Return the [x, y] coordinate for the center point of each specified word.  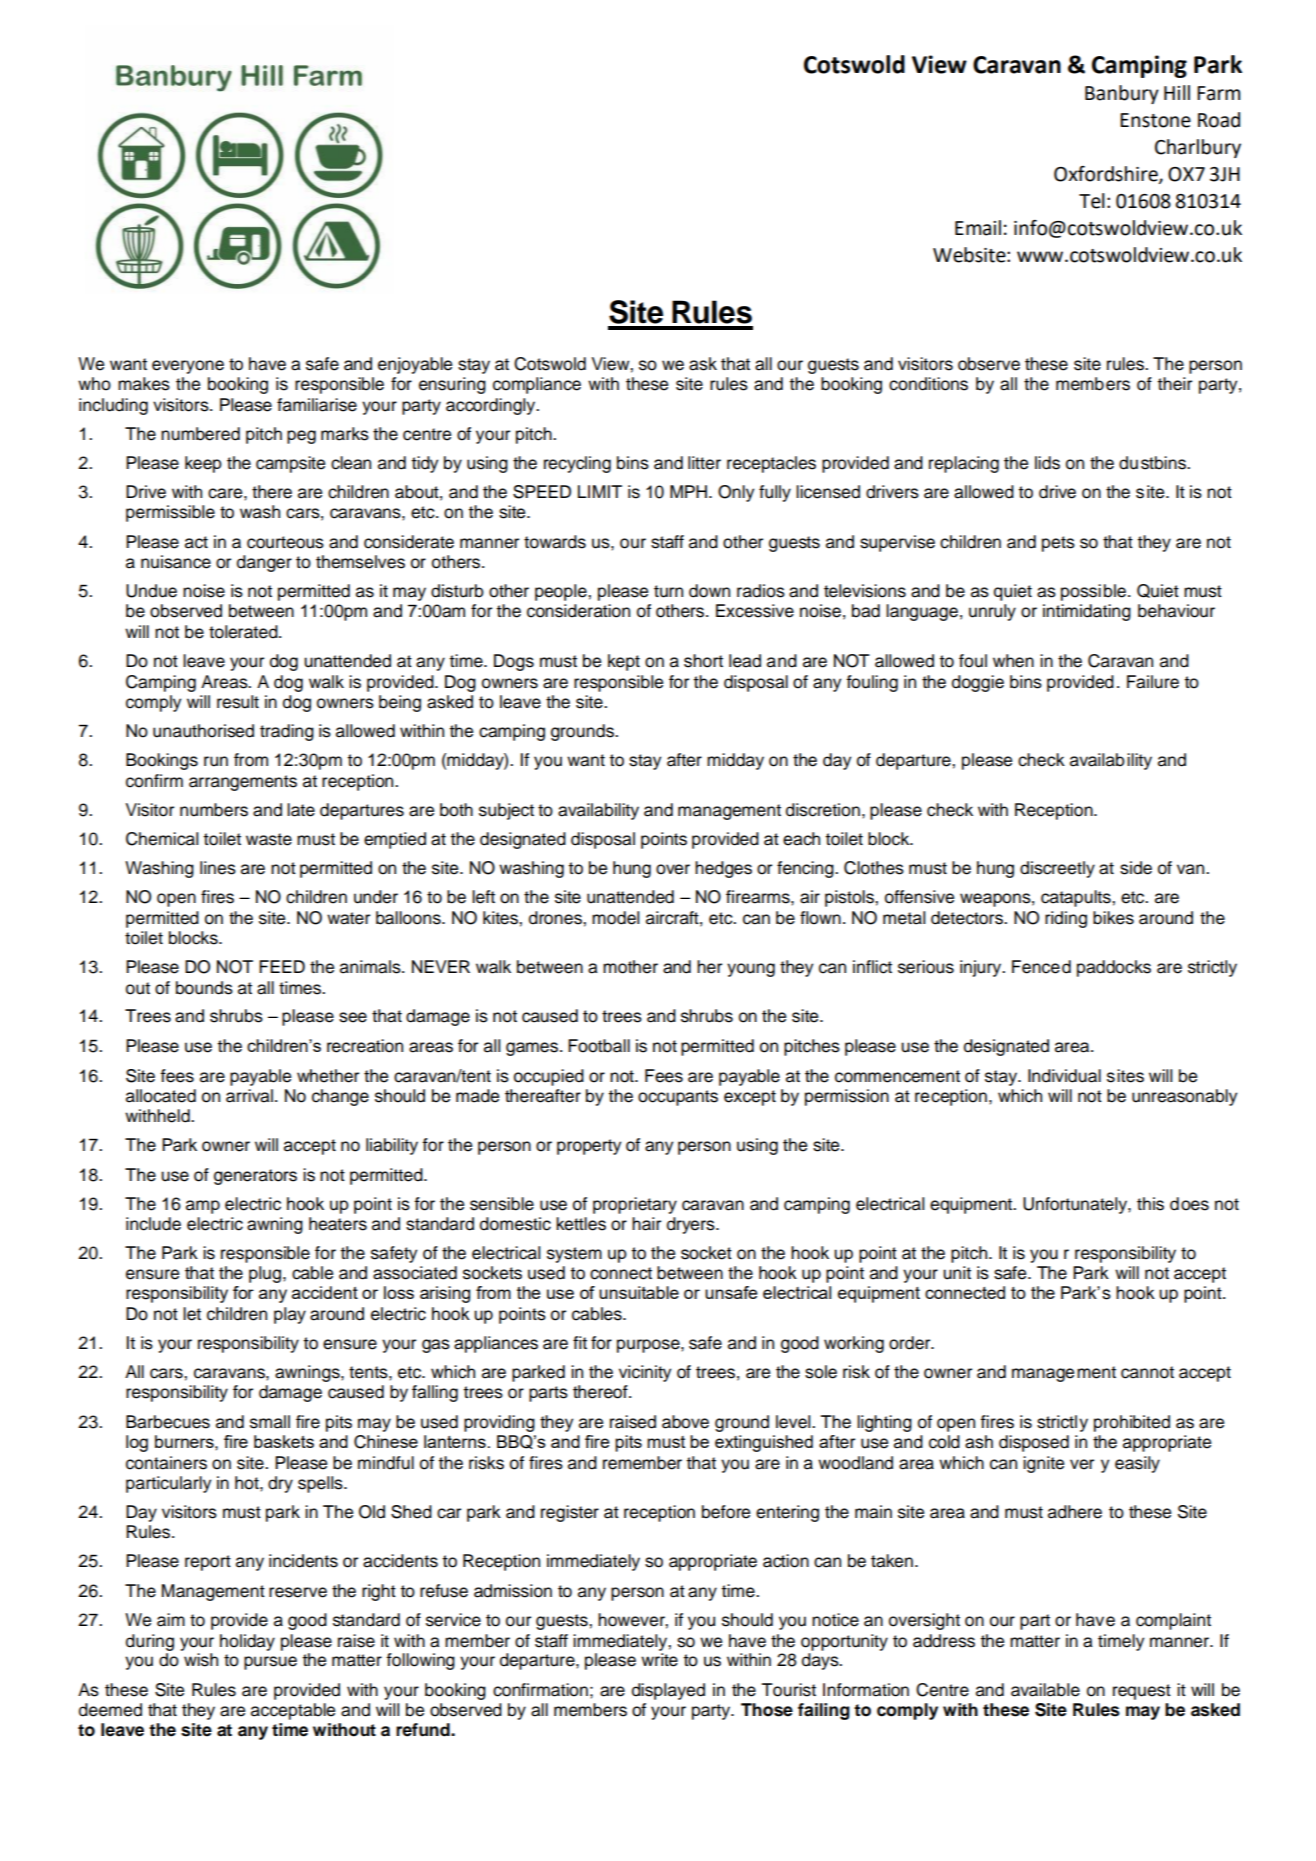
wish [201, 1660]
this [1150, 1204]
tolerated [244, 632]
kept [624, 662]
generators [255, 1177]
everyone [188, 367]
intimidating [1087, 612]
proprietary [635, 1205]
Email [978, 228]
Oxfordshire [1107, 175]
